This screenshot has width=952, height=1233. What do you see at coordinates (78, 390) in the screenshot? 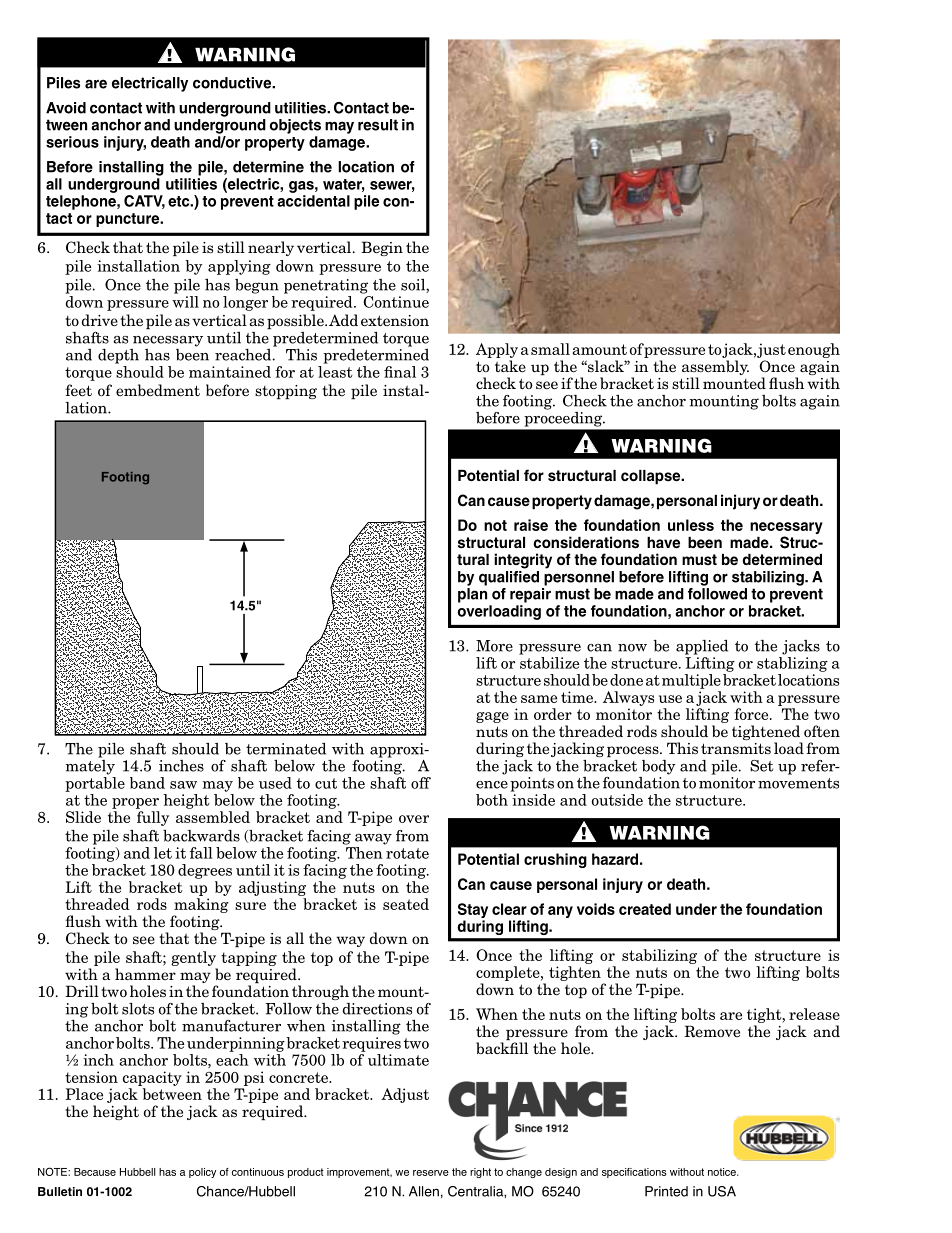
I see `feet` at bounding box center [78, 390].
